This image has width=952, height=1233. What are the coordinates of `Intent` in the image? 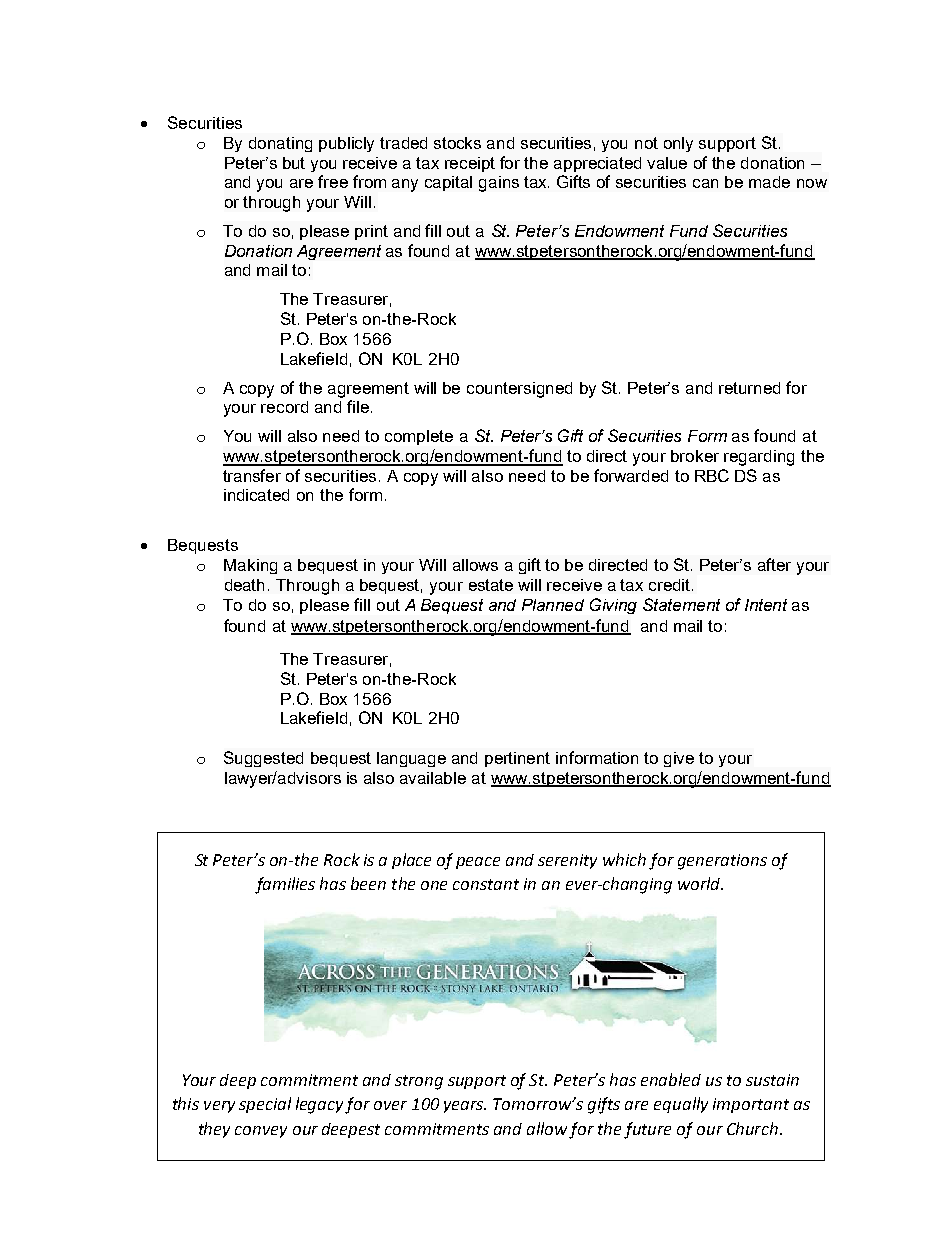 It's located at (766, 605).
